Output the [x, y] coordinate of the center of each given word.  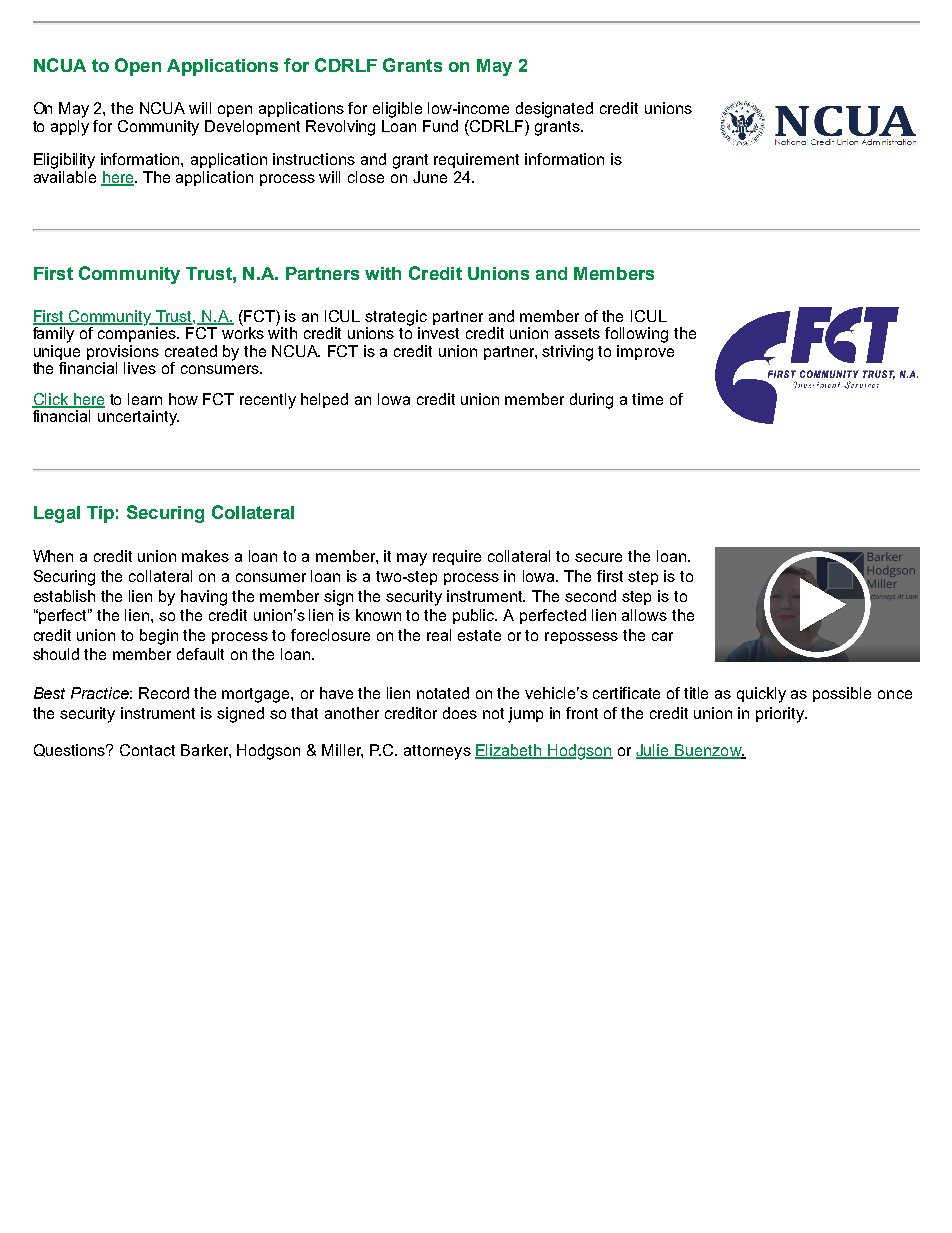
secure [598, 557]
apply [70, 126]
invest [438, 333]
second [590, 596]
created [191, 351]
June [430, 177]
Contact [147, 750]
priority [781, 715]
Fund [440, 126]
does [460, 713]
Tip [100, 514]
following [636, 335]
